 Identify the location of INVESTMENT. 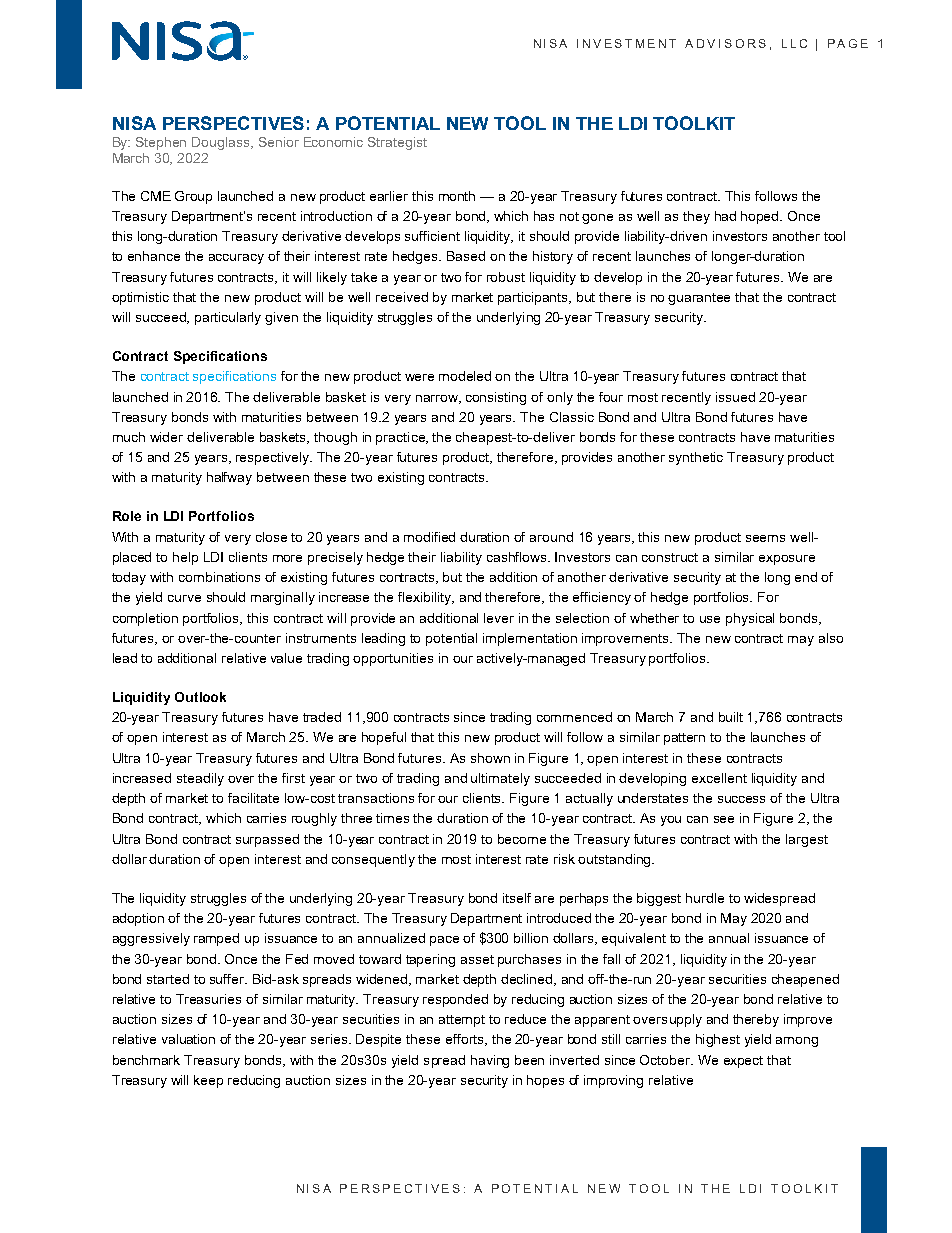
(626, 43).
